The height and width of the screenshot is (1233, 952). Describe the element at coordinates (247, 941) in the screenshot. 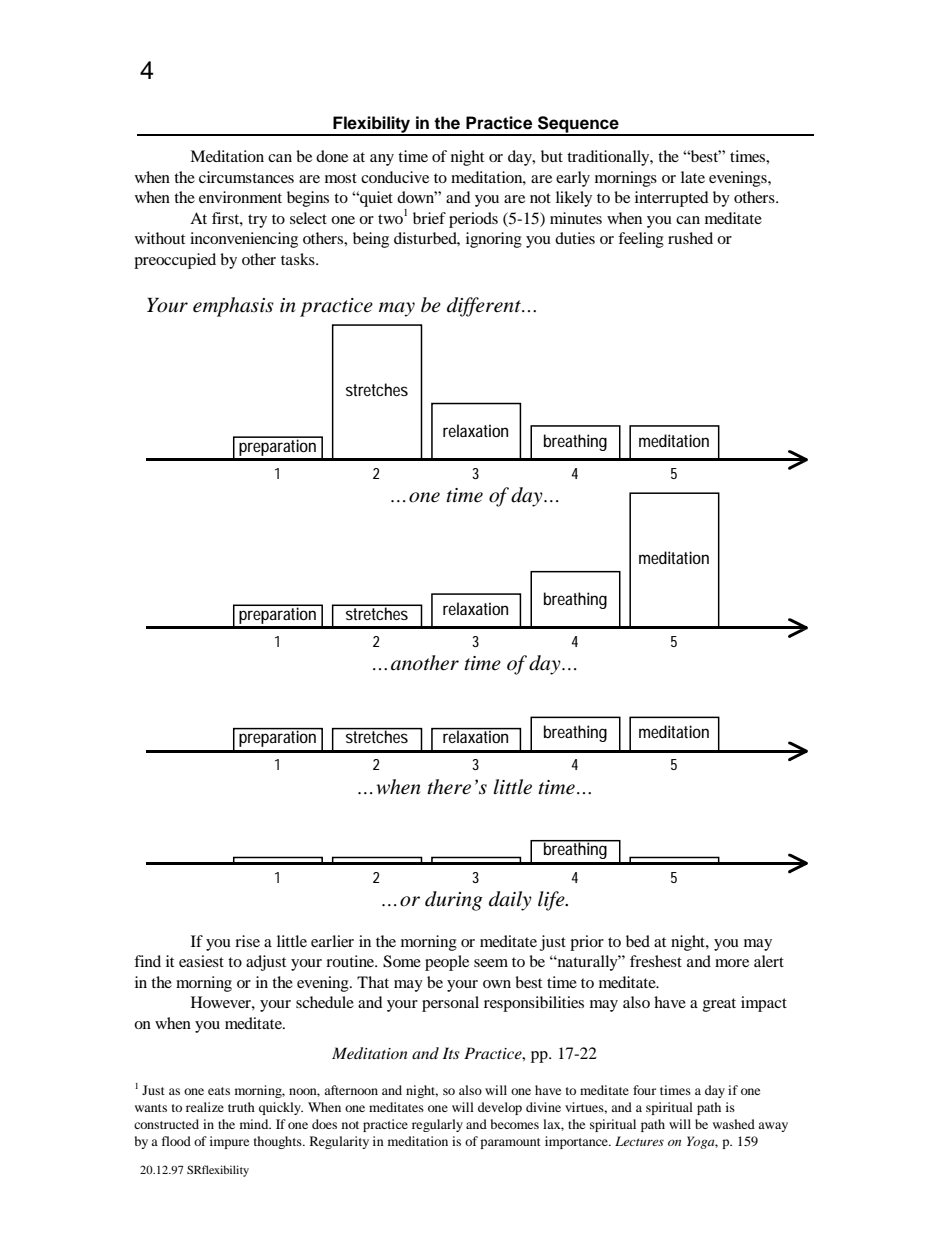

I see `rise` at that location.
